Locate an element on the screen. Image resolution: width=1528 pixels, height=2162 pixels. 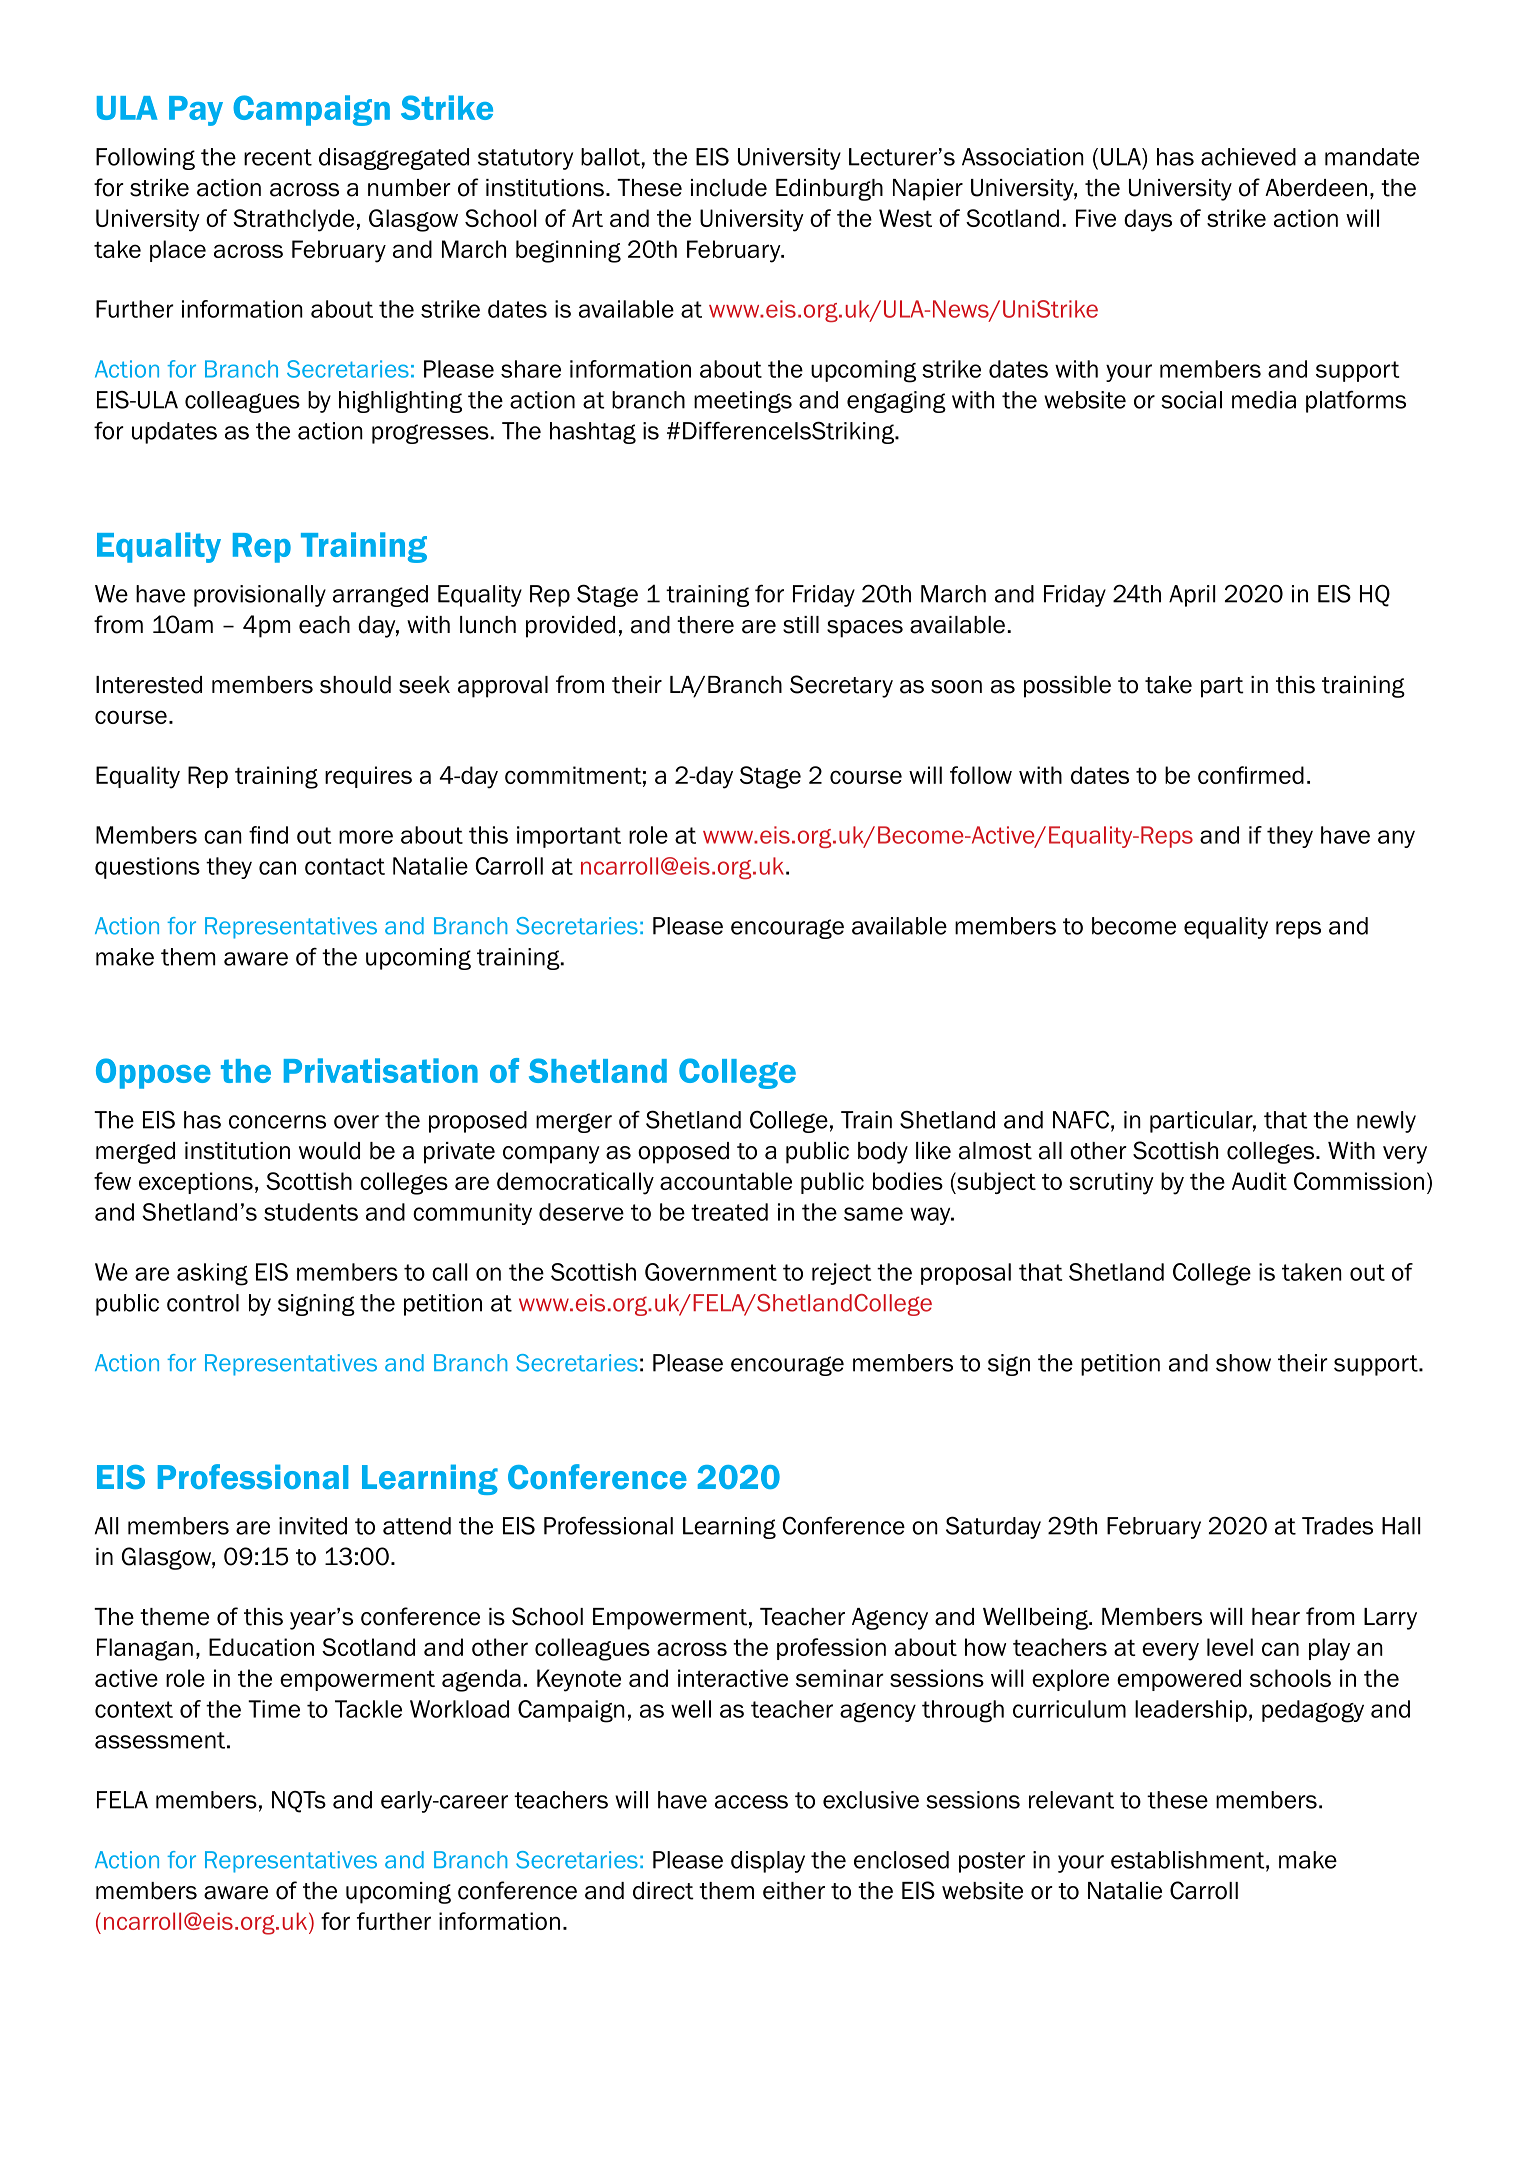
recent is located at coordinates (278, 157).
